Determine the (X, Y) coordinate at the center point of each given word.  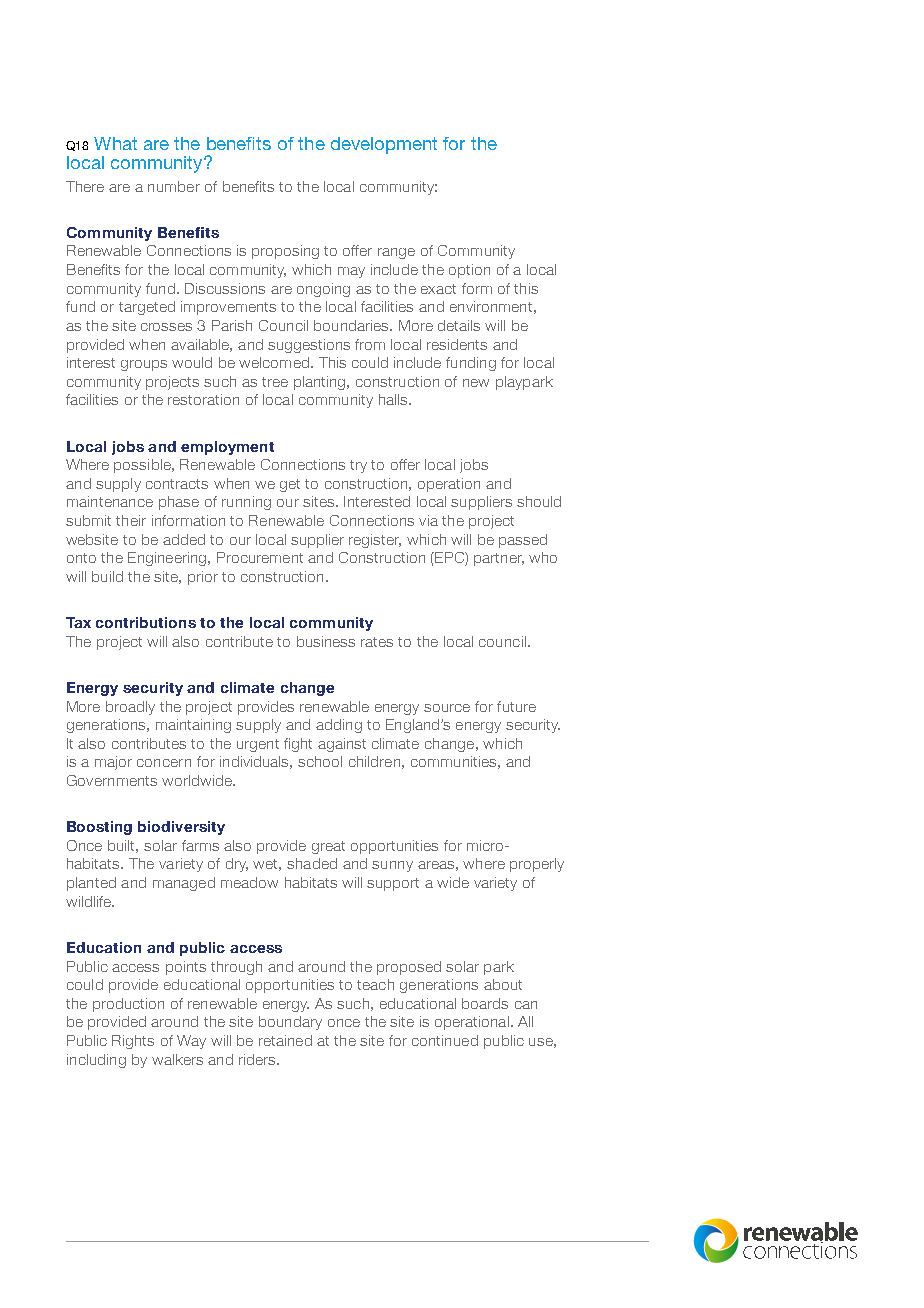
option (469, 271)
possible (143, 466)
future (516, 706)
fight (298, 745)
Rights (133, 1042)
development (384, 145)
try (358, 466)
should (539, 501)
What (115, 143)
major (113, 763)
